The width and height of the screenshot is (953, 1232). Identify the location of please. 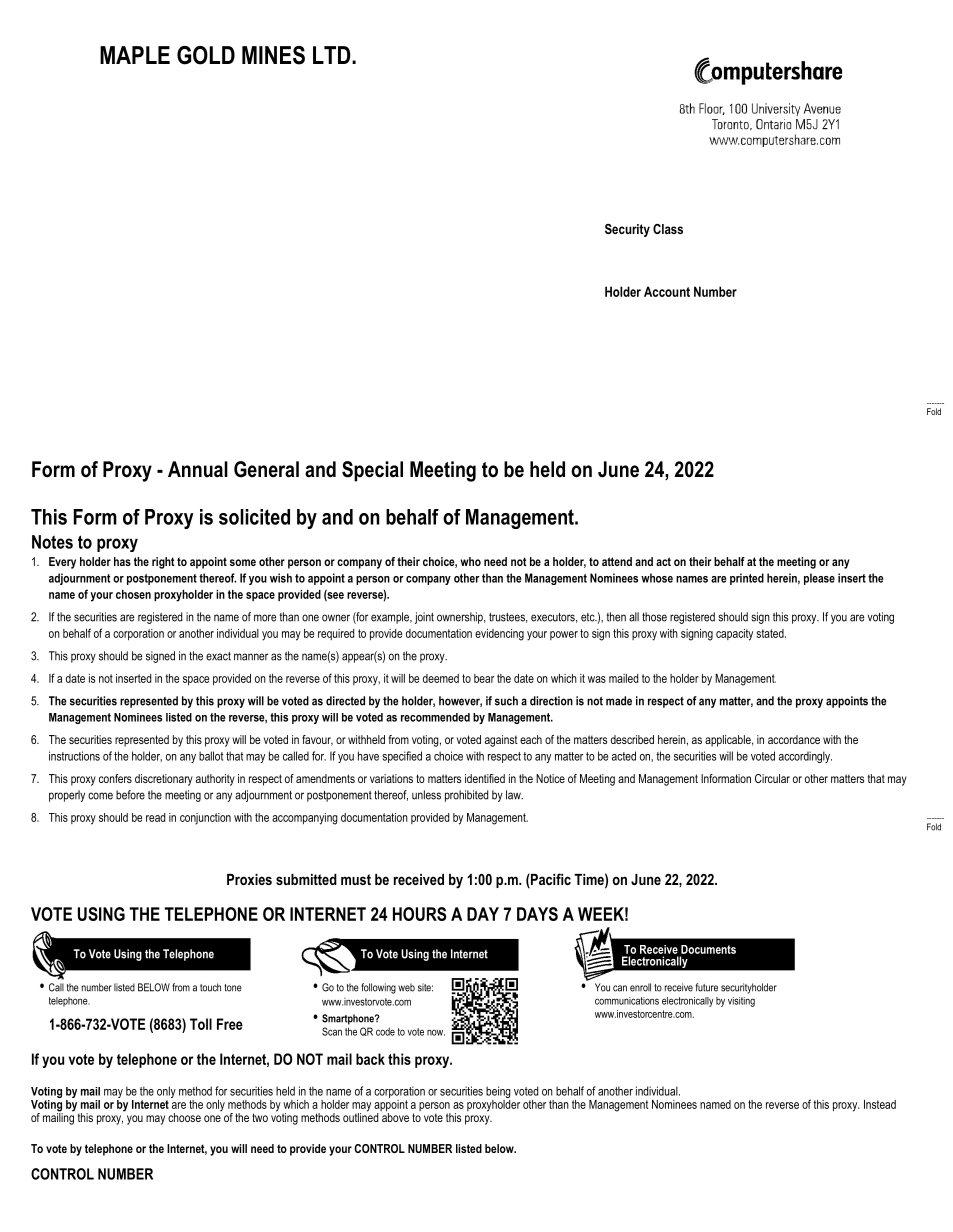
(819, 579).
